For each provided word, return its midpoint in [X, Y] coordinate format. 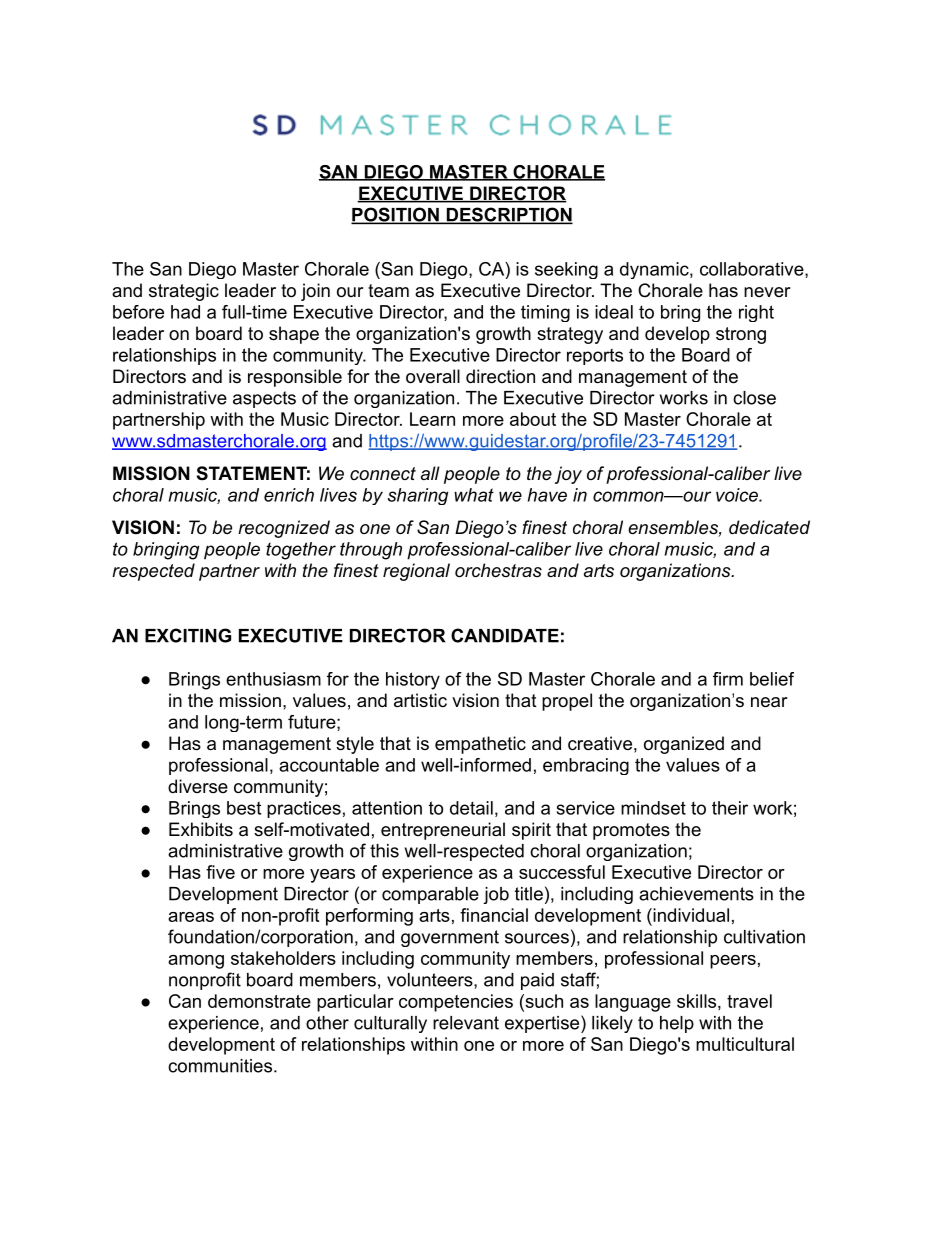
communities [220, 1066]
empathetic [480, 745]
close [754, 398]
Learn [432, 419]
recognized [284, 529]
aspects [264, 399]
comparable [430, 895]
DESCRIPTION [508, 215]
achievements [696, 894]
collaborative [752, 269]
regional [416, 572]
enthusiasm [273, 679]
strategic [184, 292]
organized [684, 745]
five [220, 872]
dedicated [769, 527]
